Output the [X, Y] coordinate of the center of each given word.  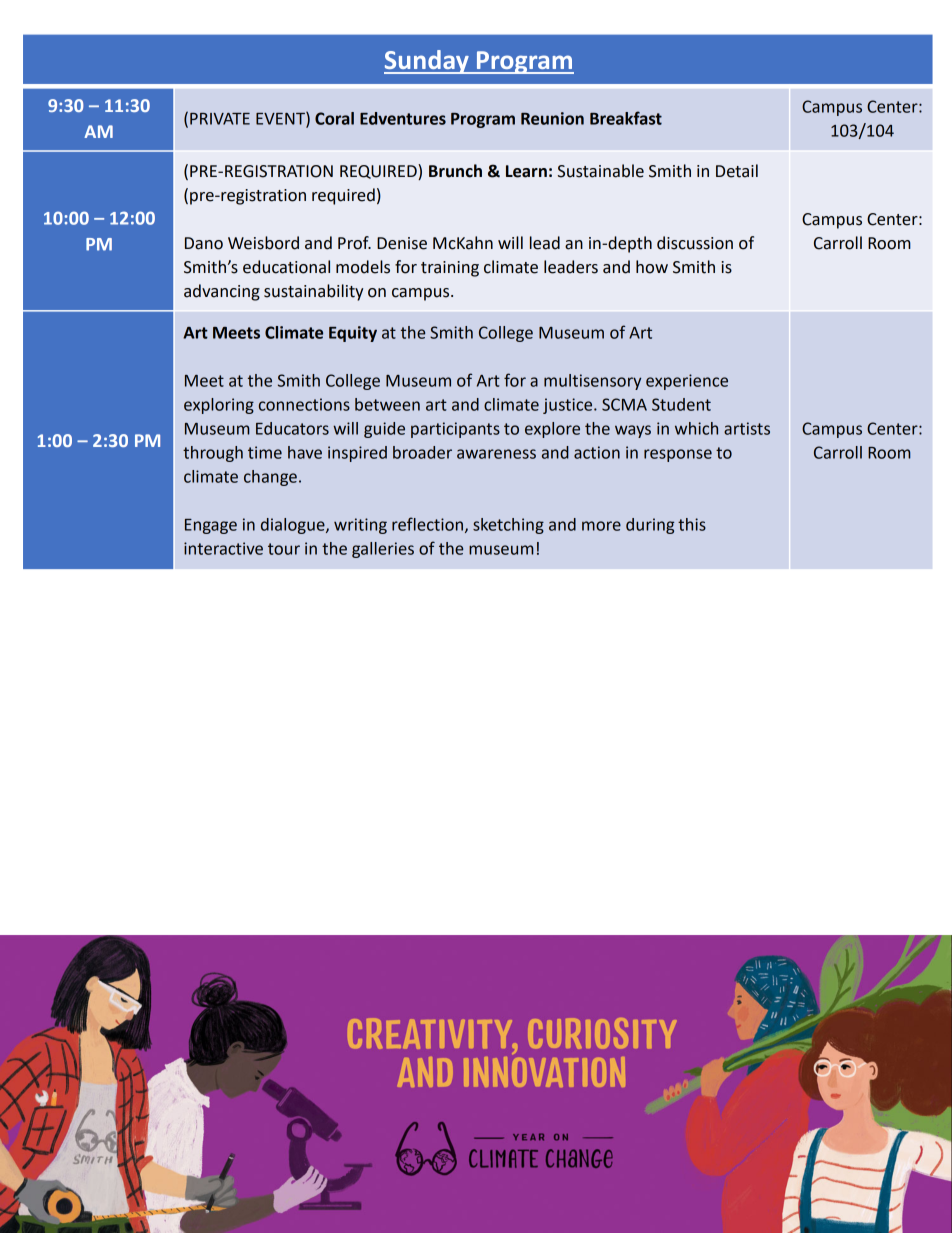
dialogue [294, 526]
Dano [204, 243]
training [450, 269]
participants [455, 430]
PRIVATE [220, 119]
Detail [737, 171]
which [696, 428]
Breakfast [626, 118]
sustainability [313, 292]
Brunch [455, 171]
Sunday [427, 62]
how [652, 267]
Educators [292, 428]
